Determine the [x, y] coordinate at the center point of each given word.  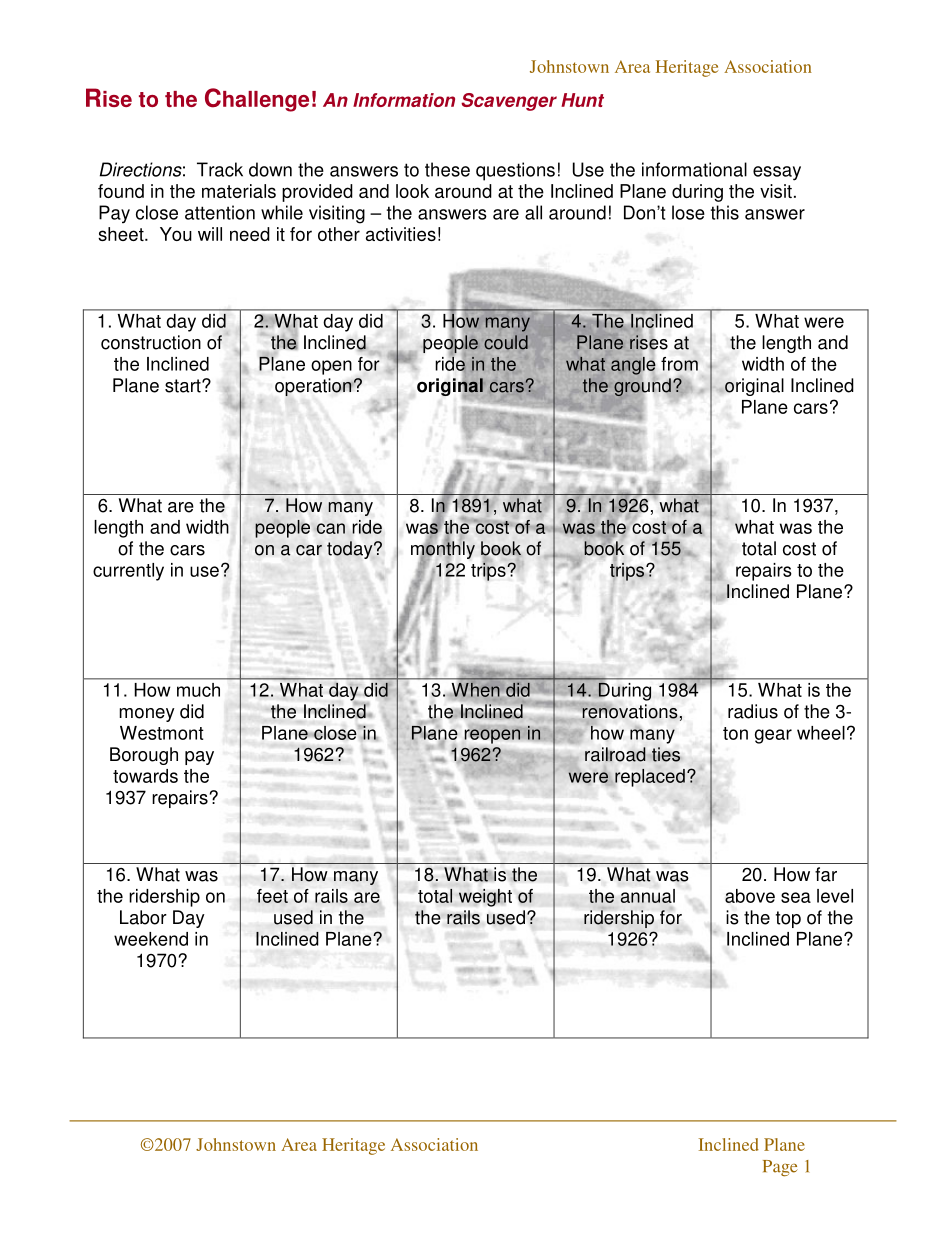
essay [777, 173]
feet [272, 896]
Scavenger [509, 102]
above [750, 896]
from [679, 364]
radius [753, 711]
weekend [151, 939]
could [506, 342]
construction [151, 342]
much [198, 690]
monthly [443, 550]
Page [780, 1168]
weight [485, 898]
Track [220, 169]
